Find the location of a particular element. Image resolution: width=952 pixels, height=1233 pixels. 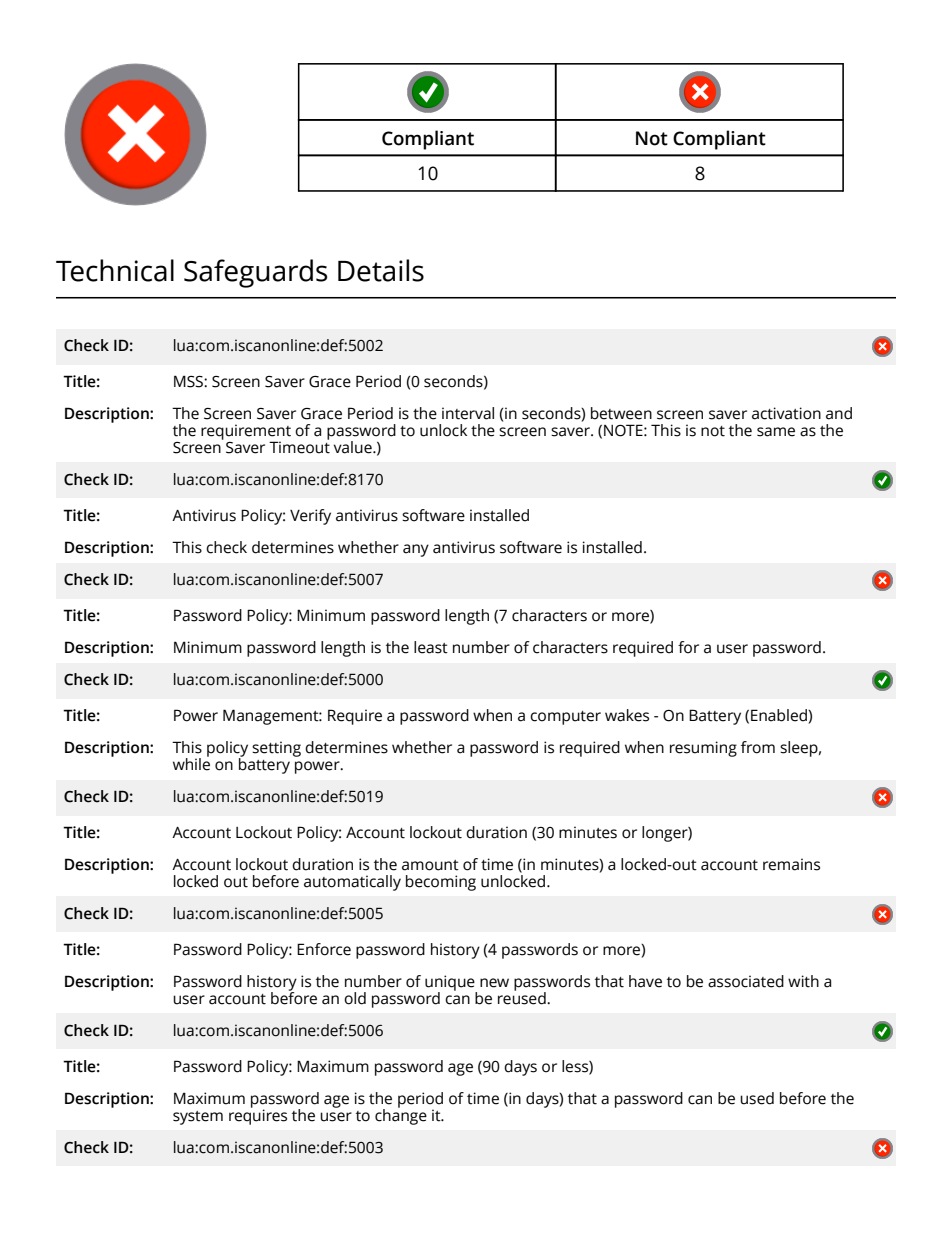

any is located at coordinates (416, 550).
